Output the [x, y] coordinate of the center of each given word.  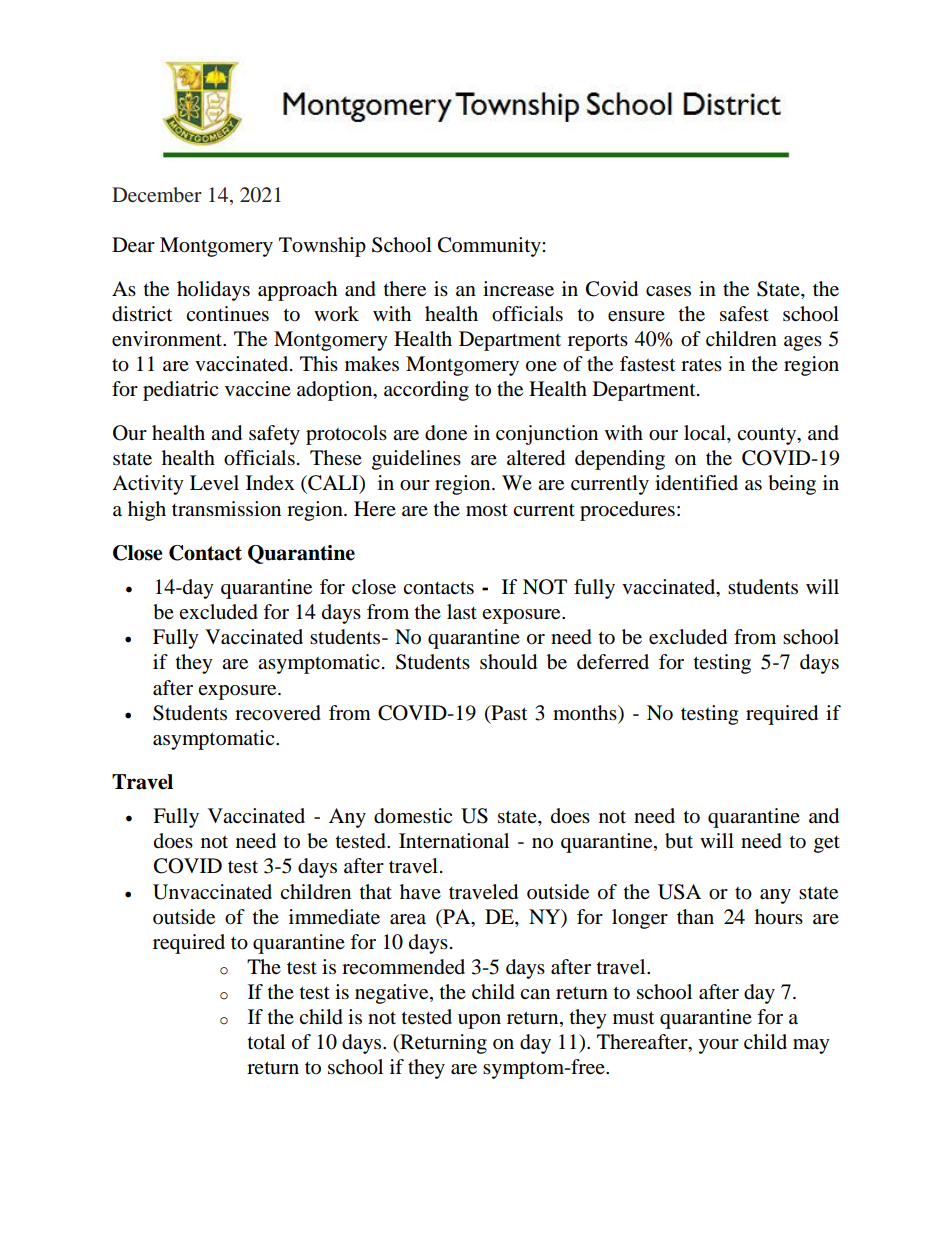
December [157, 194]
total [266, 1042]
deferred [613, 662]
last [462, 612]
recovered [278, 713]
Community [490, 247]
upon [479, 1021]
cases [668, 291]
